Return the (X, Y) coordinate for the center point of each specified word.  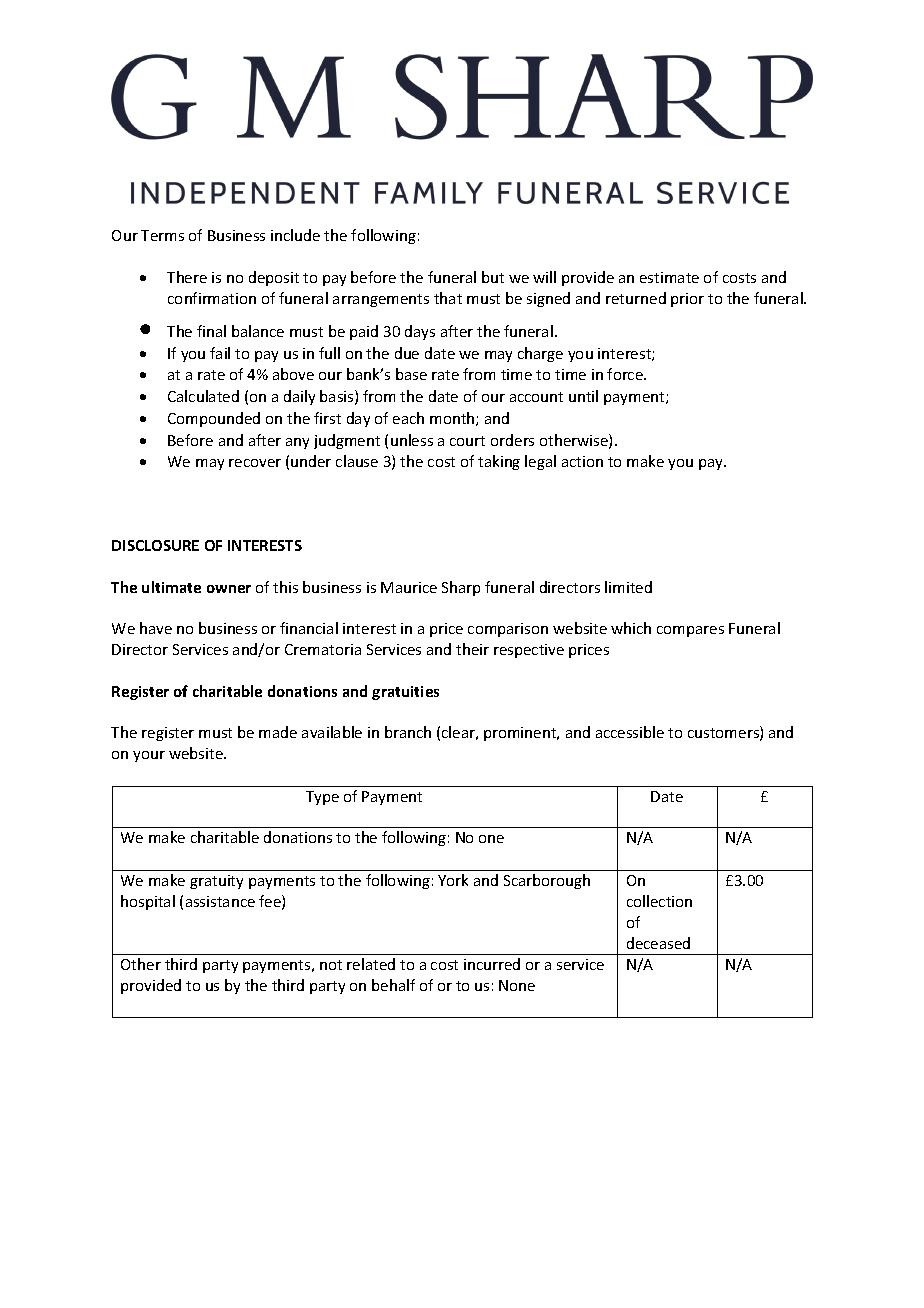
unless (412, 440)
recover (255, 463)
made (278, 732)
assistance (220, 901)
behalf (393, 985)
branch (408, 732)
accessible (630, 732)
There (187, 277)
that (448, 298)
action (582, 461)
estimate (669, 277)
